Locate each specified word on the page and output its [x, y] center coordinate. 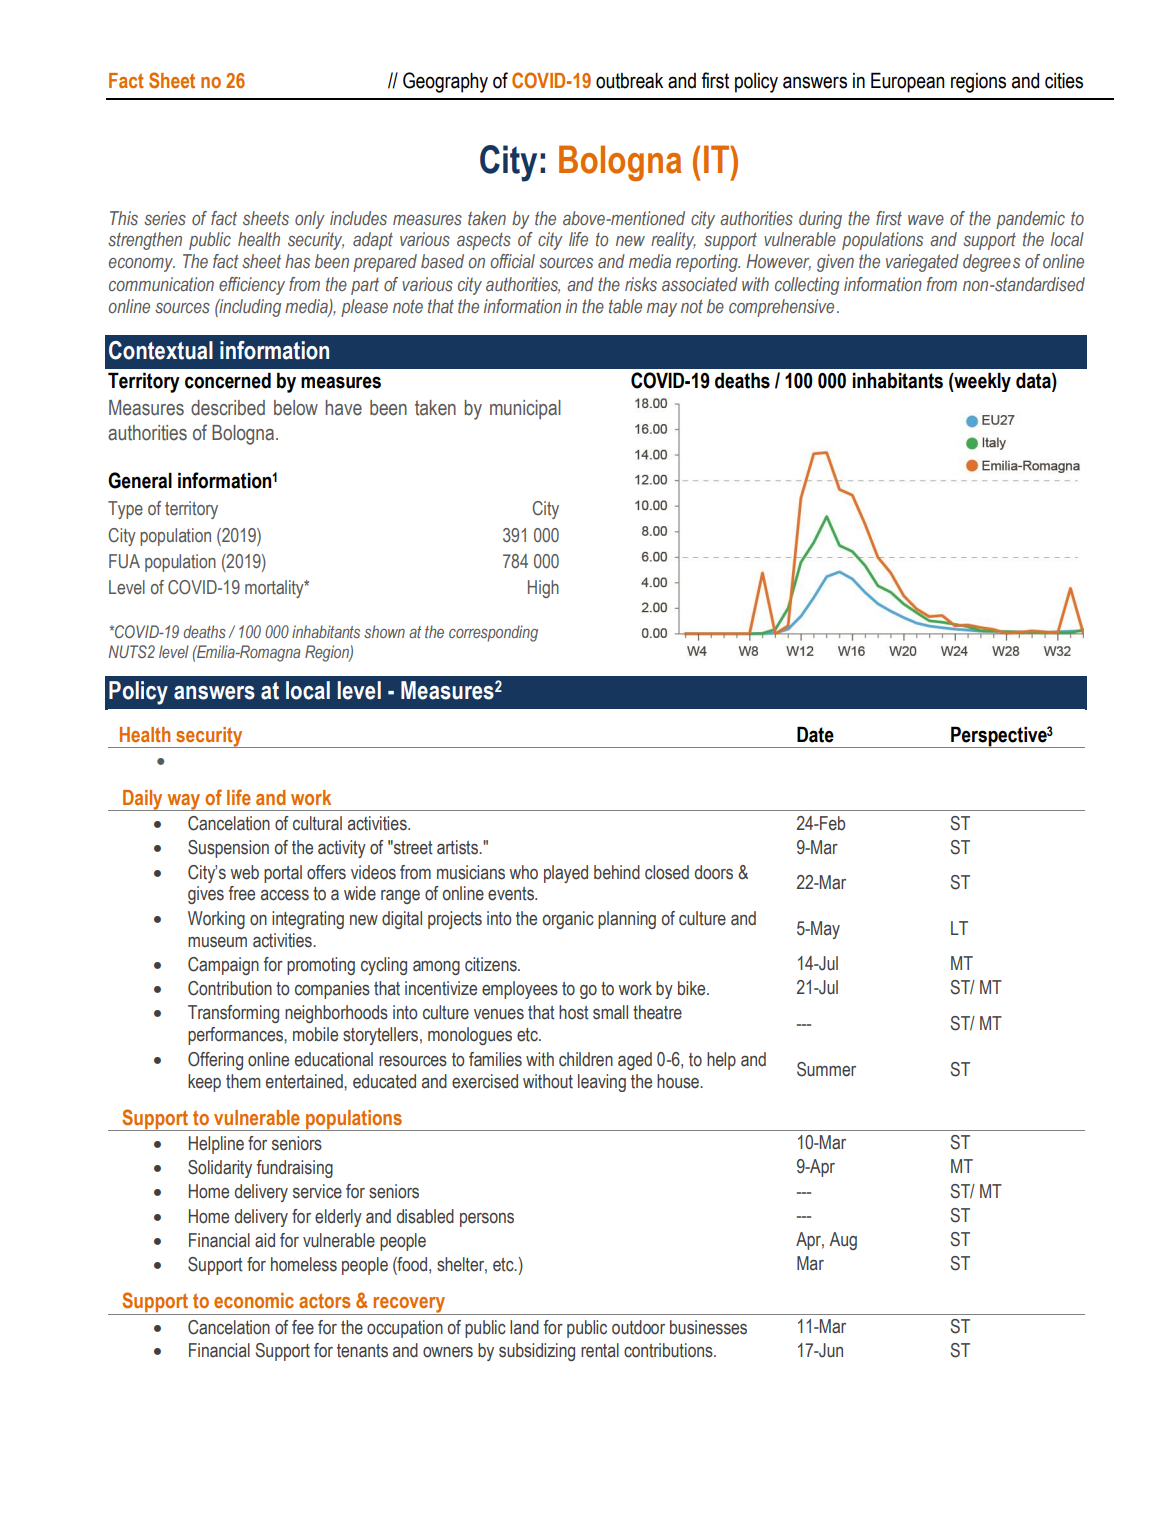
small [610, 1012]
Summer [826, 1069]
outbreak [629, 81]
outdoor [638, 1327]
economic [254, 1300]
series [165, 218]
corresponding [493, 633]
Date [815, 734]
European [907, 82]
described [228, 408]
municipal [525, 409]
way [184, 802]
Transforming [233, 1014]
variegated [922, 263]
